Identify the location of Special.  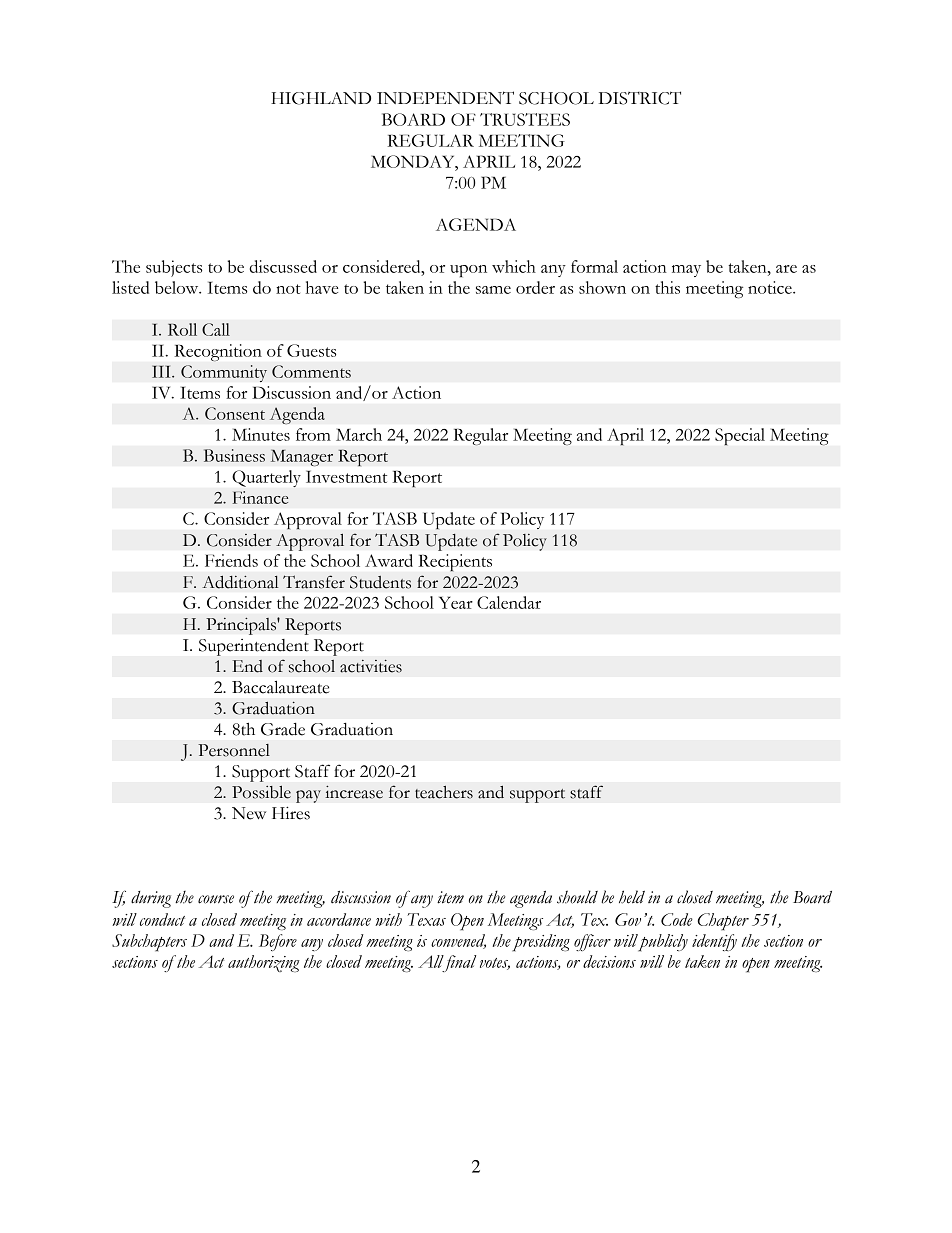
(740, 436).
